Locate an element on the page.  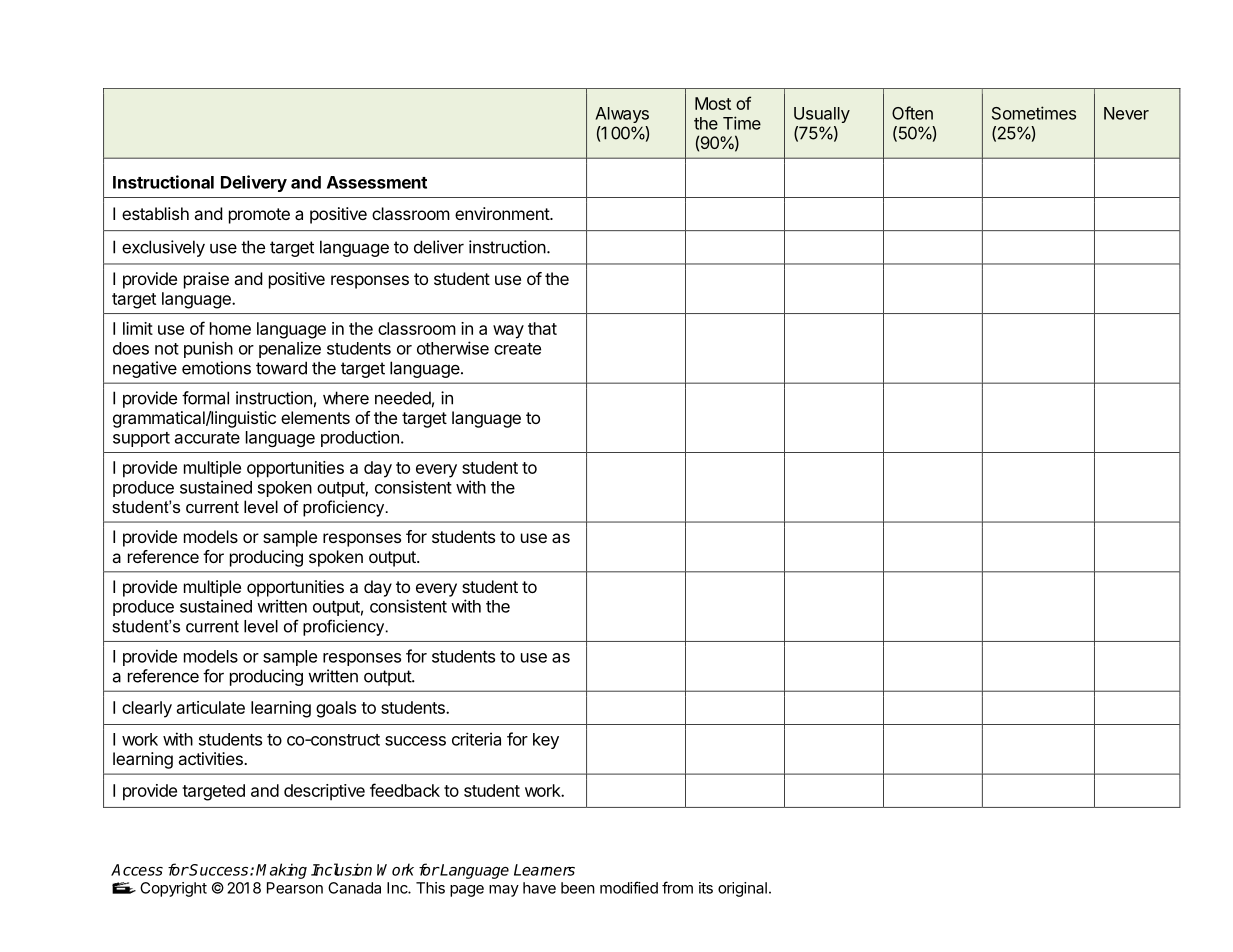
Often is located at coordinates (912, 113).
